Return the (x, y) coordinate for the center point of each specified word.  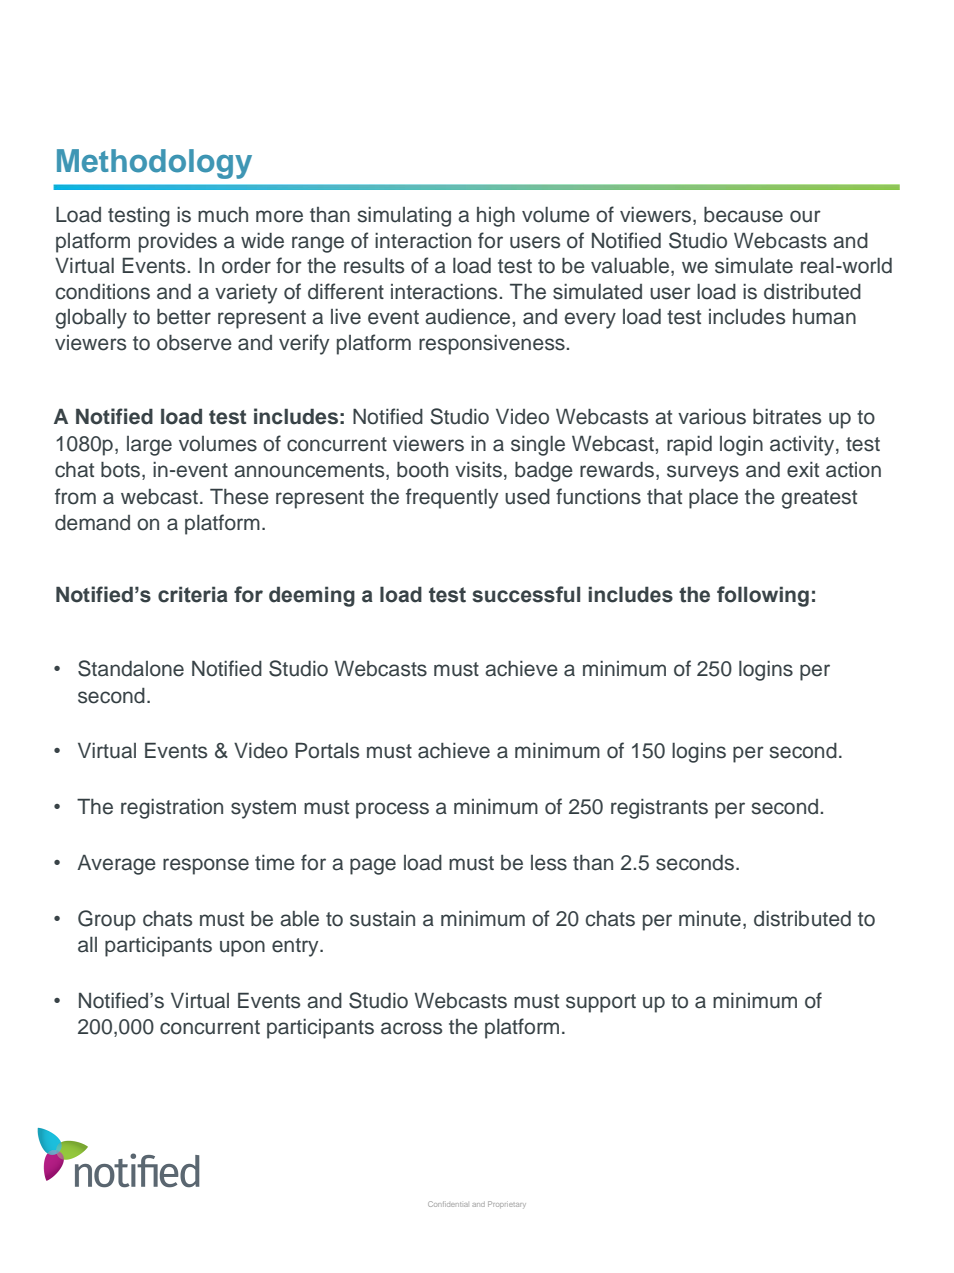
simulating (404, 217)
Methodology (154, 164)
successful (526, 594)
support (601, 1003)
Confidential (448, 1204)
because (743, 214)
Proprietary (507, 1204)
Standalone (131, 668)
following (763, 596)
